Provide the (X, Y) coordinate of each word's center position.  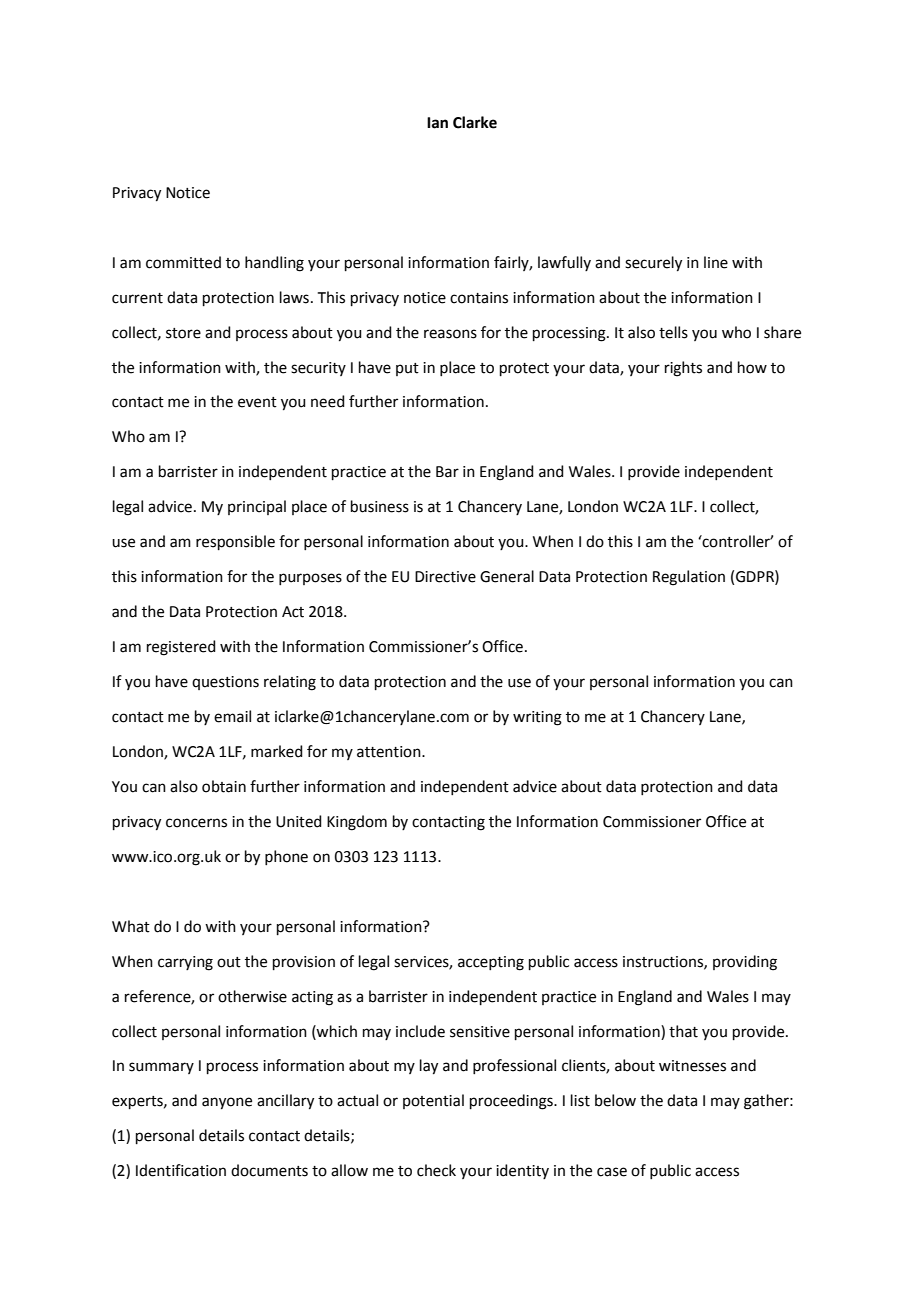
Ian (437, 123)
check (436, 1170)
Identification (181, 1170)
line (716, 262)
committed (183, 262)
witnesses (692, 1066)
